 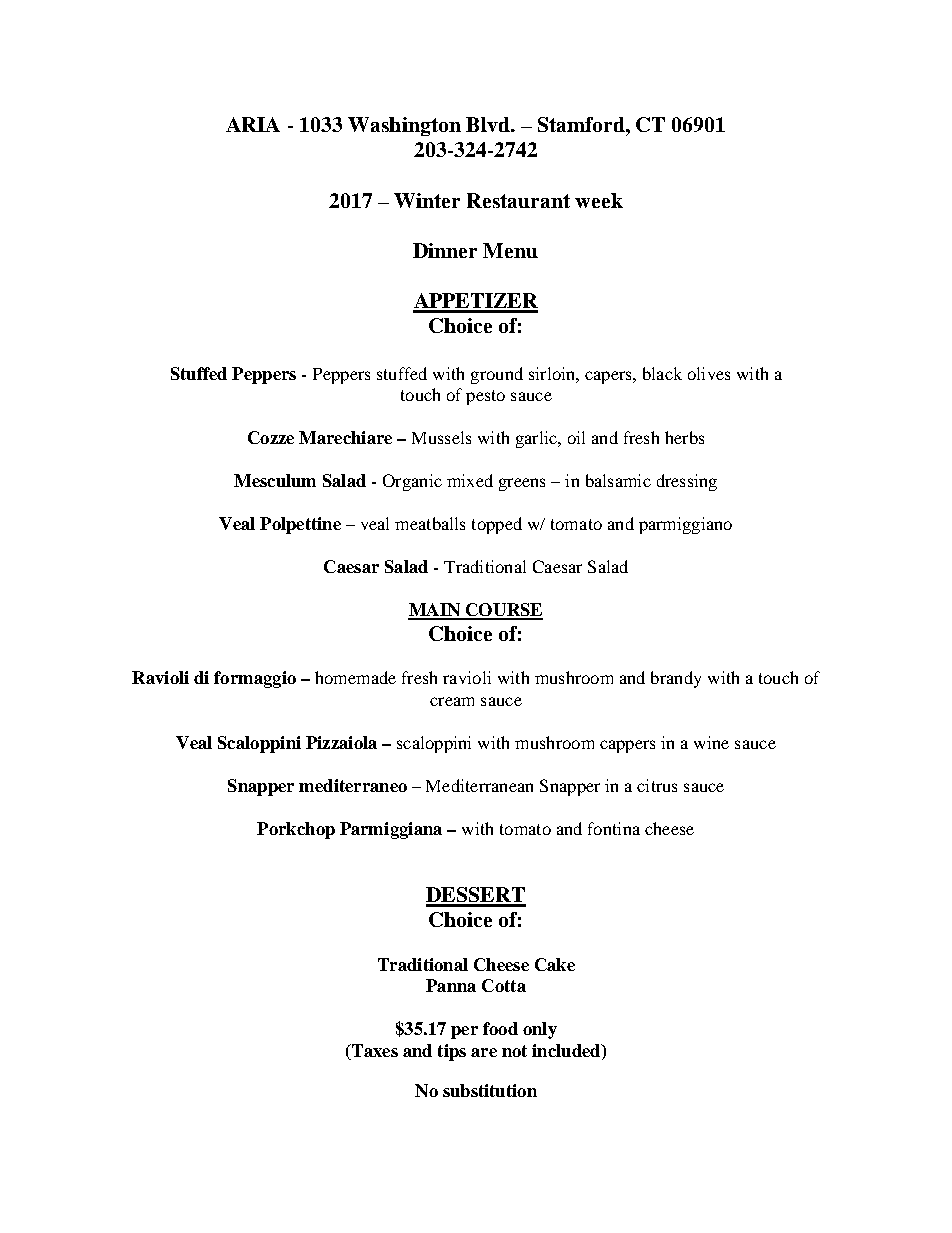 I want to click on Mediterranean, so click(x=479, y=785).
